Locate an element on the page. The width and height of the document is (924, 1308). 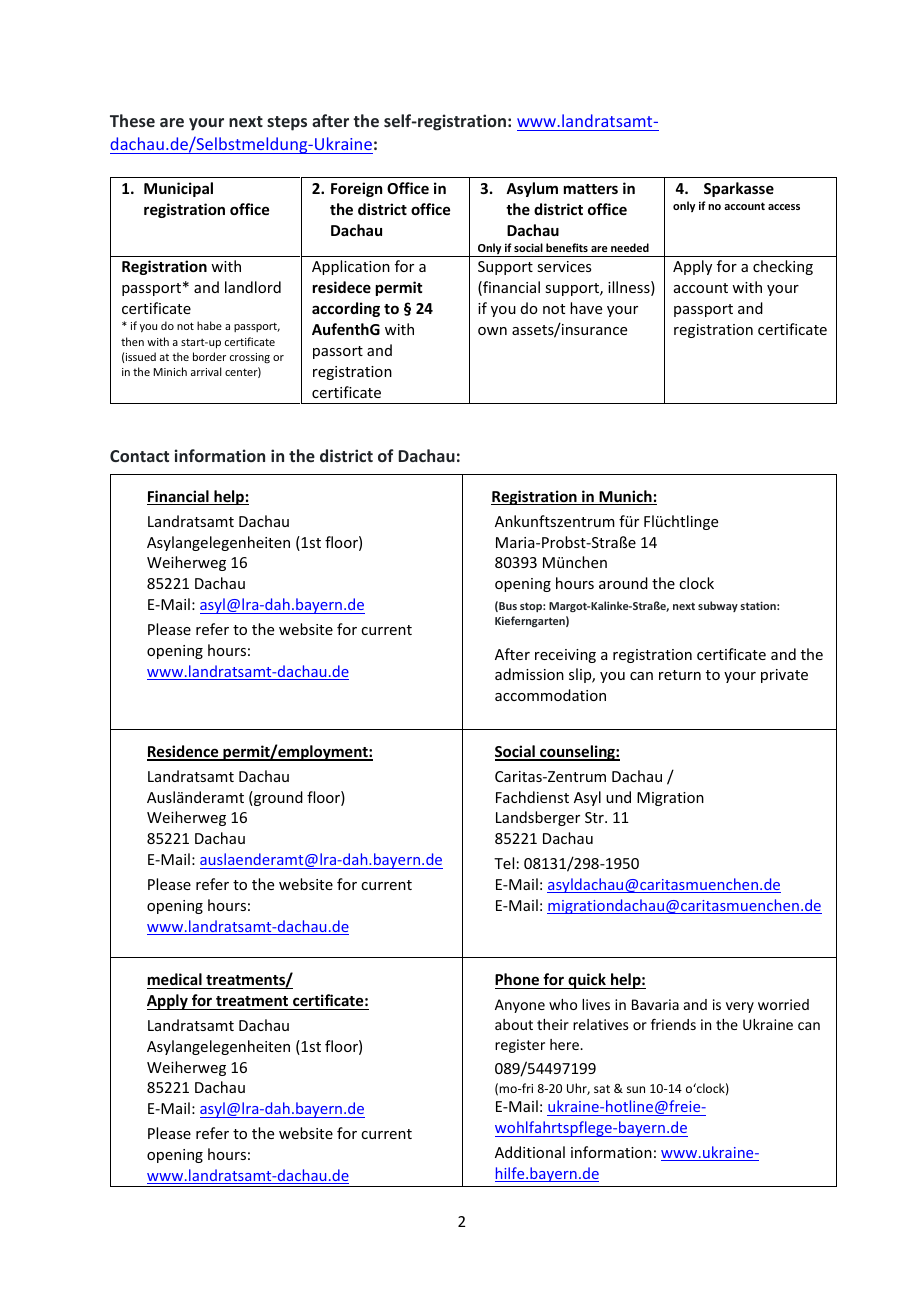
admission is located at coordinates (529, 674).
